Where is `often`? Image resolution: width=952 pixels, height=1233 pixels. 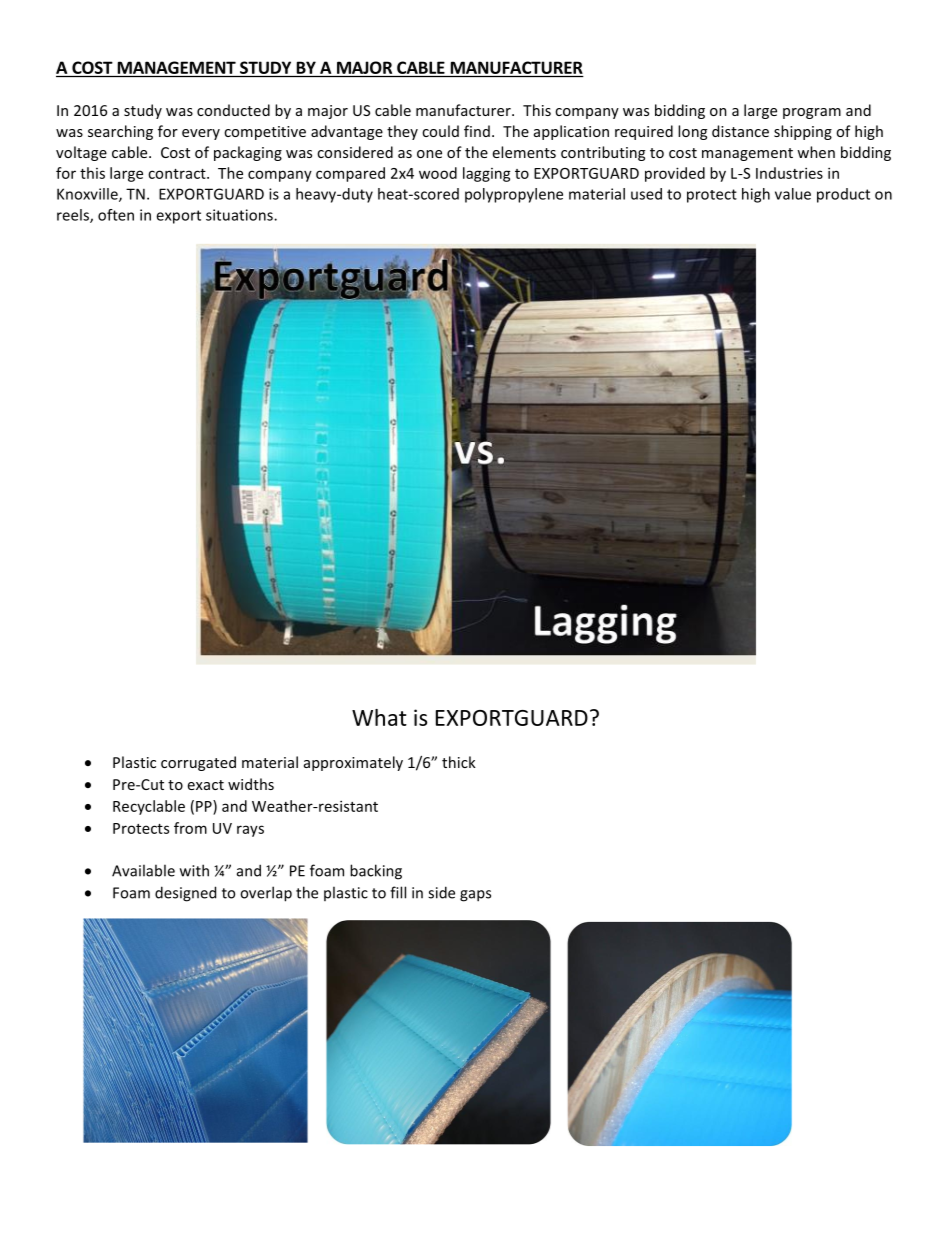 often is located at coordinates (116, 215).
